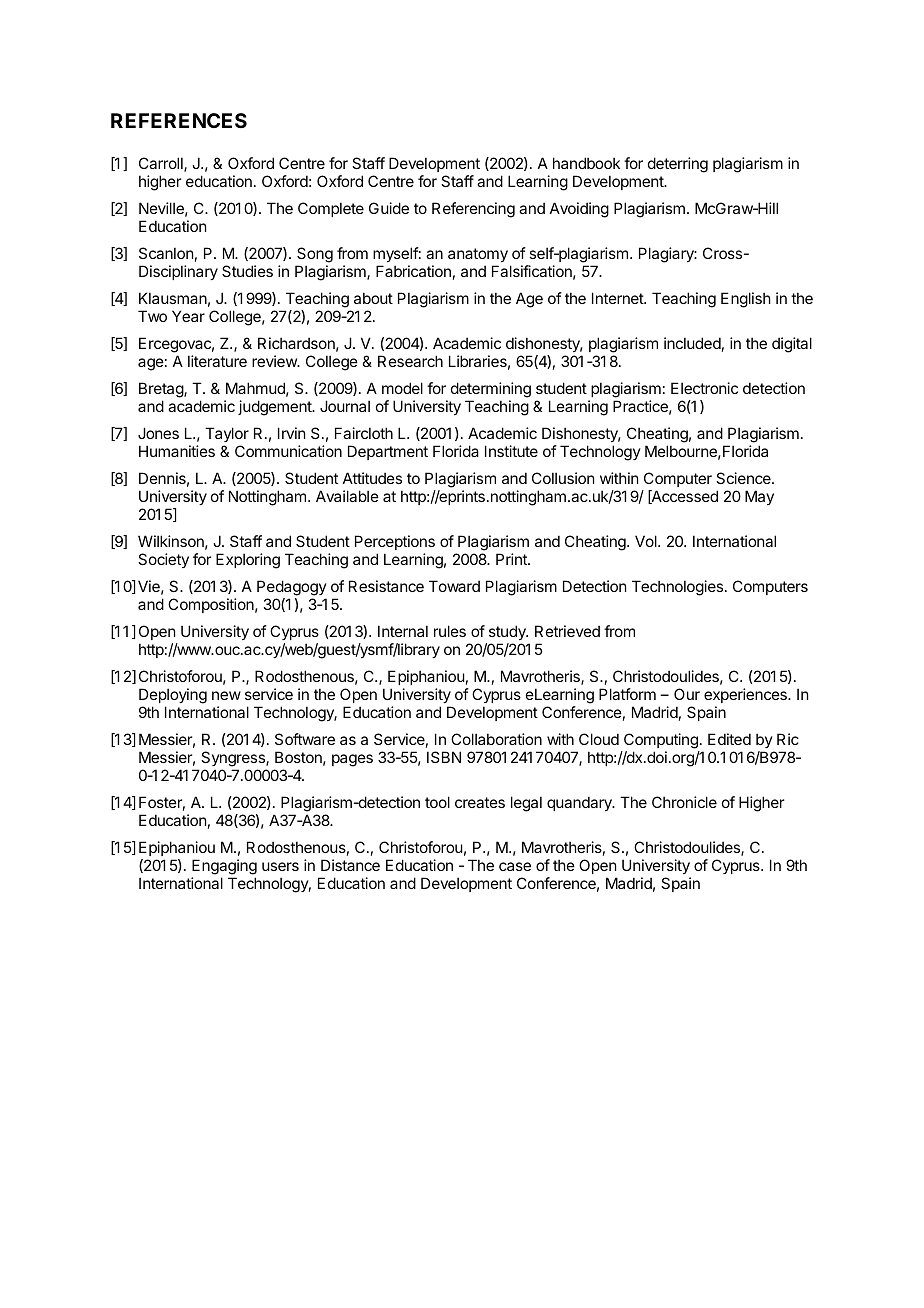 The width and height of the image is (924, 1308). I want to click on determining, so click(491, 391).
